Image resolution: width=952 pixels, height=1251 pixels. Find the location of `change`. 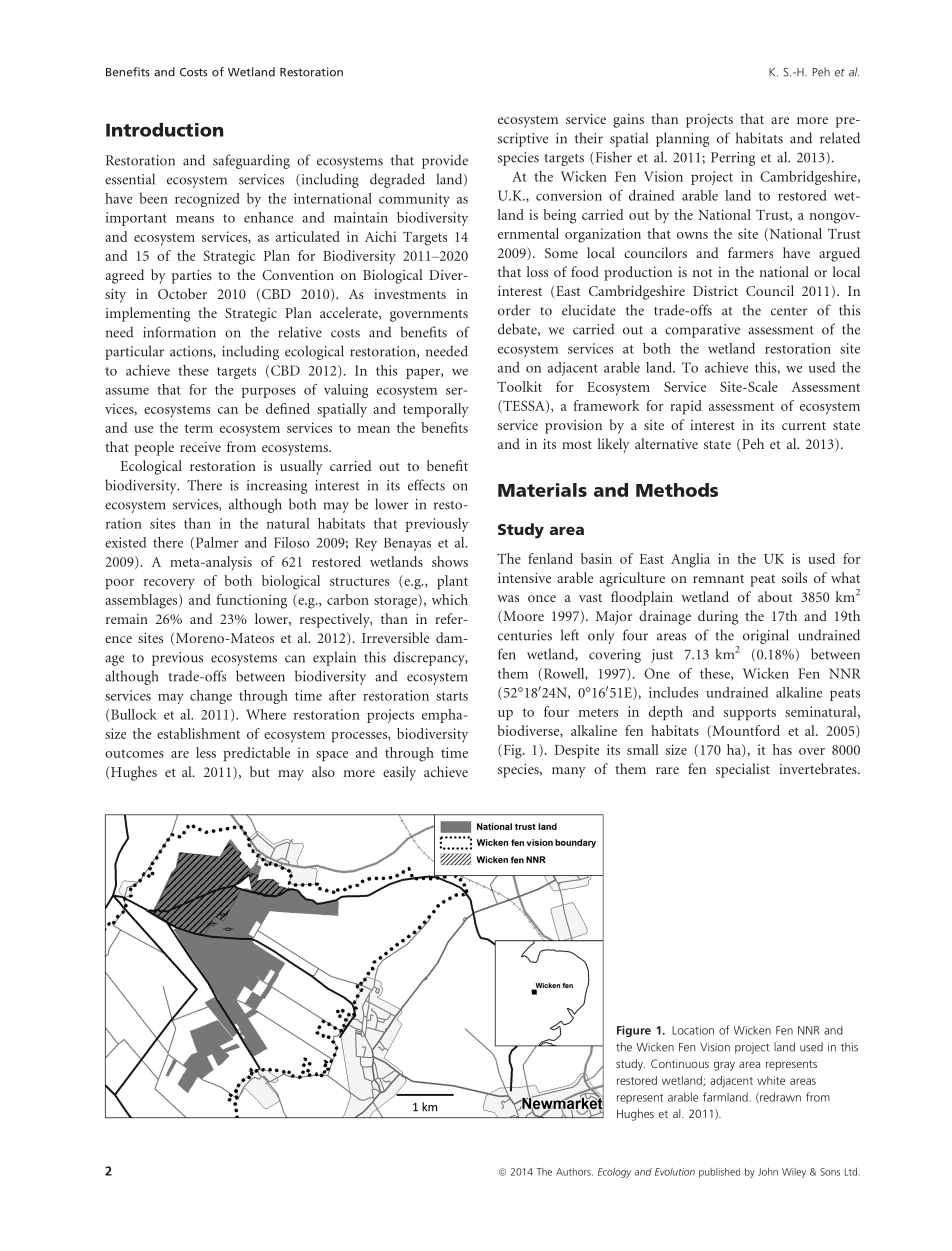

change is located at coordinates (211, 697).
